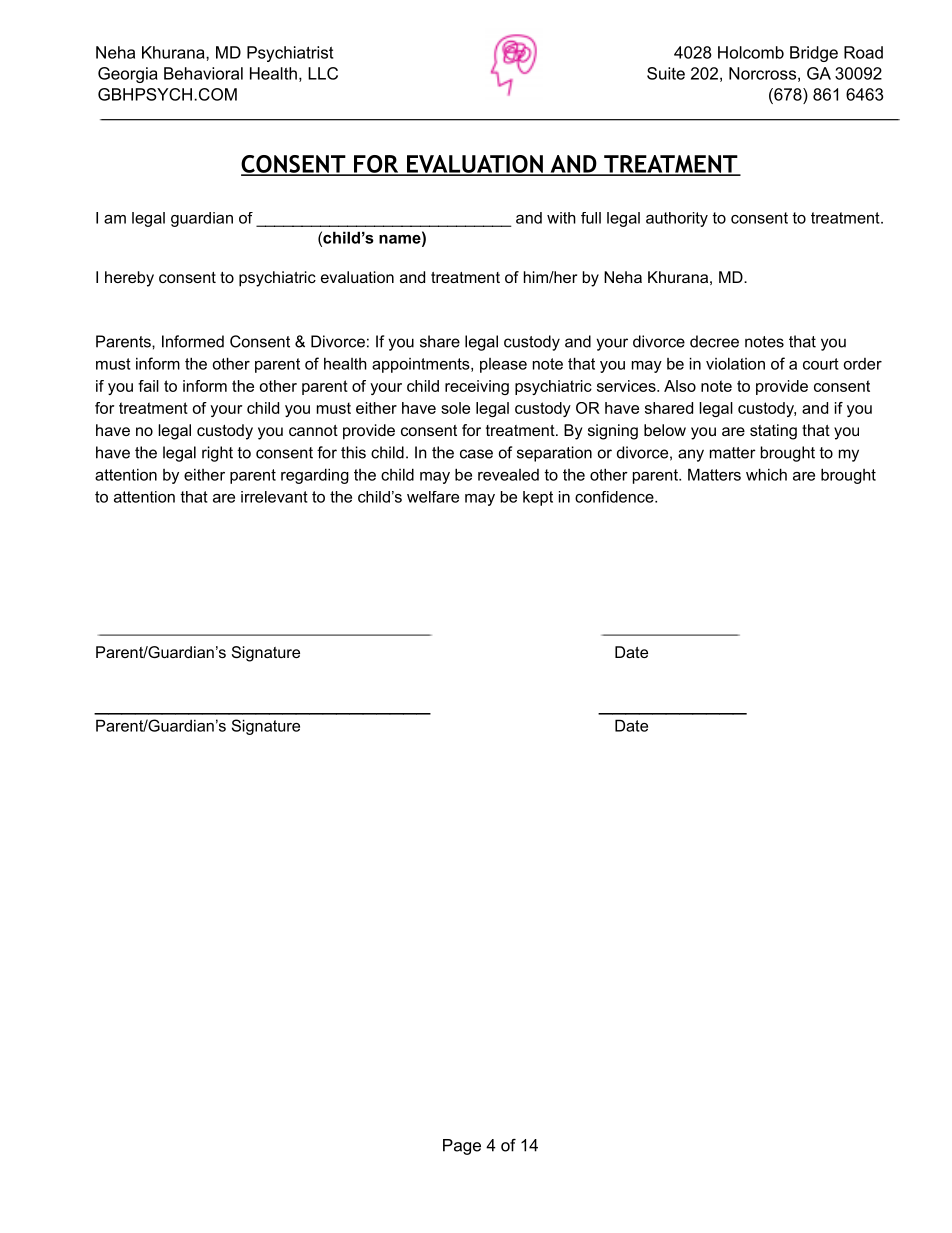  Describe the element at coordinates (538, 498) in the document. I see `kept` at that location.
